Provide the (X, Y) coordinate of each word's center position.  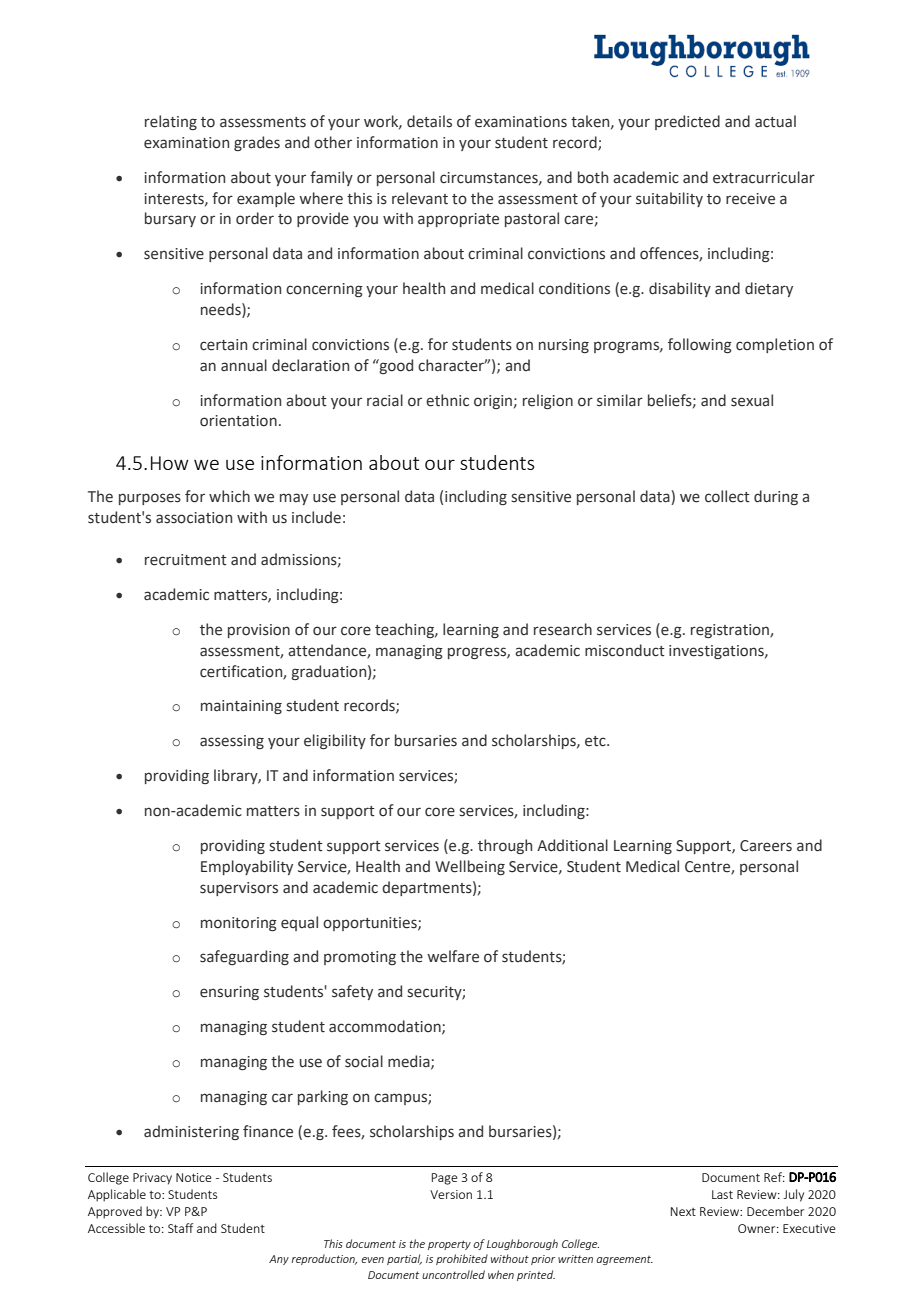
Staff (180, 1228)
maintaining (241, 707)
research (563, 629)
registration (731, 631)
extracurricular (764, 177)
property (449, 1245)
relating (171, 122)
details (429, 121)
